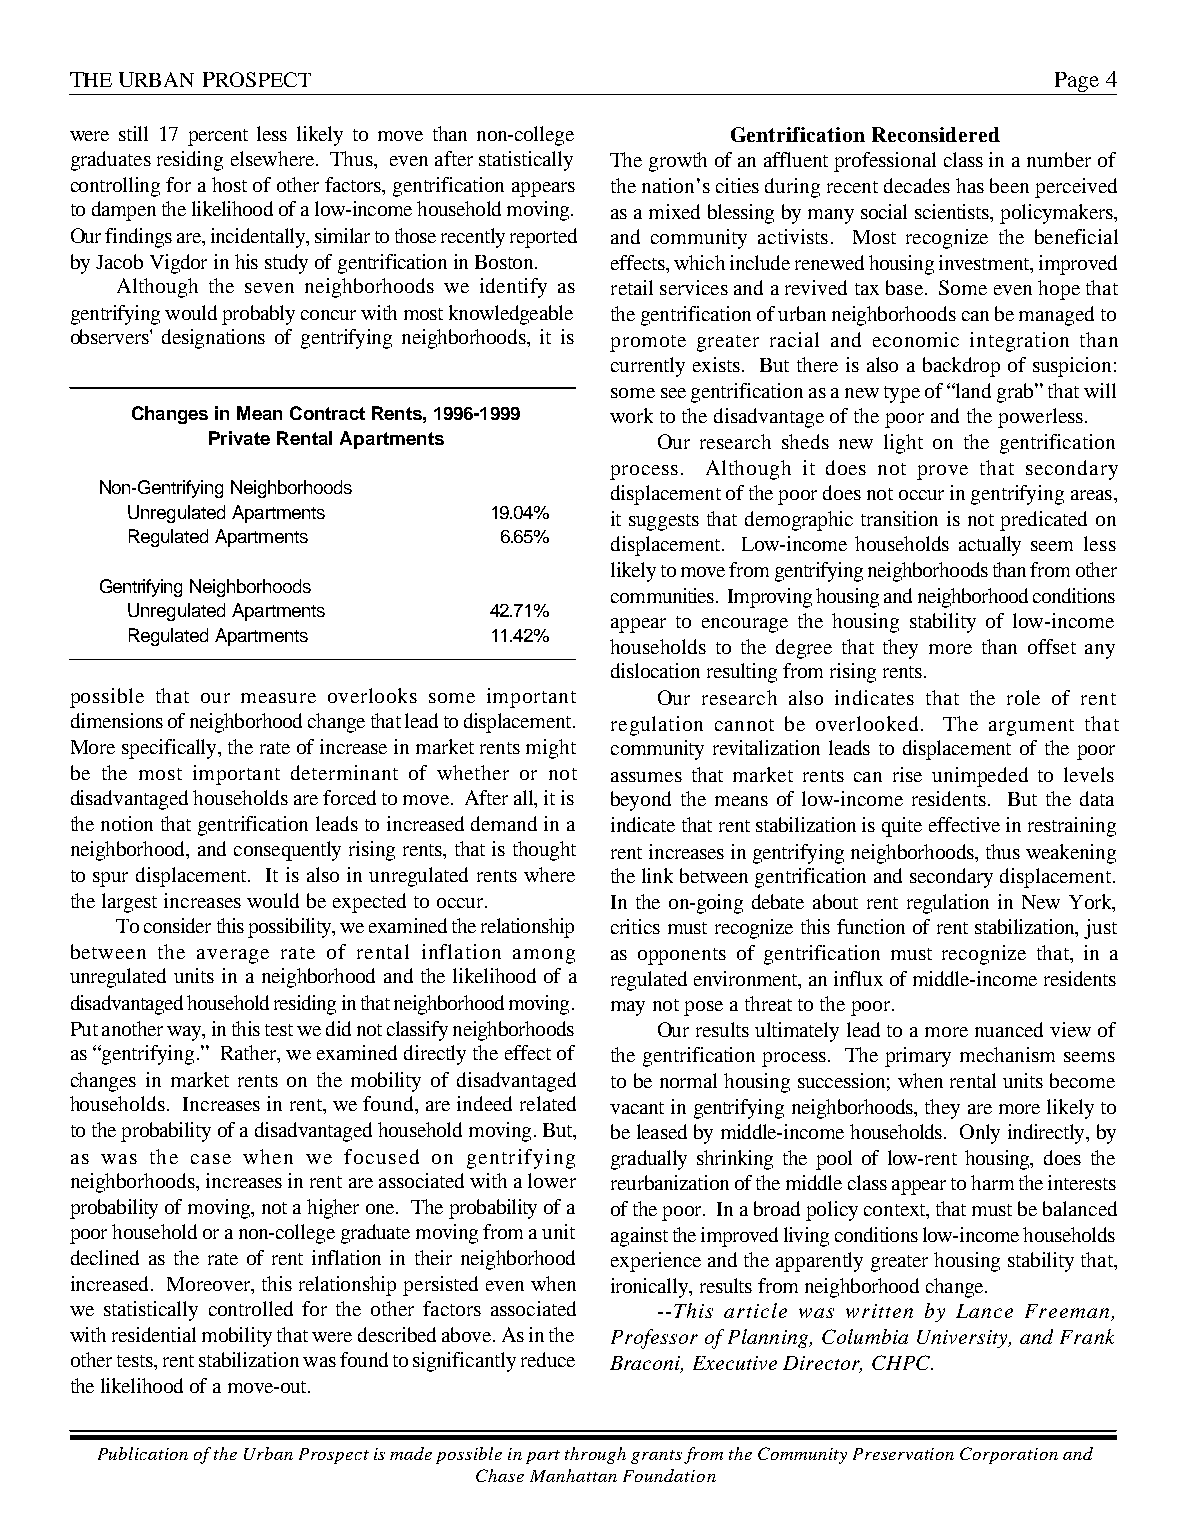  I want to click on Publication, so click(143, 1453).
